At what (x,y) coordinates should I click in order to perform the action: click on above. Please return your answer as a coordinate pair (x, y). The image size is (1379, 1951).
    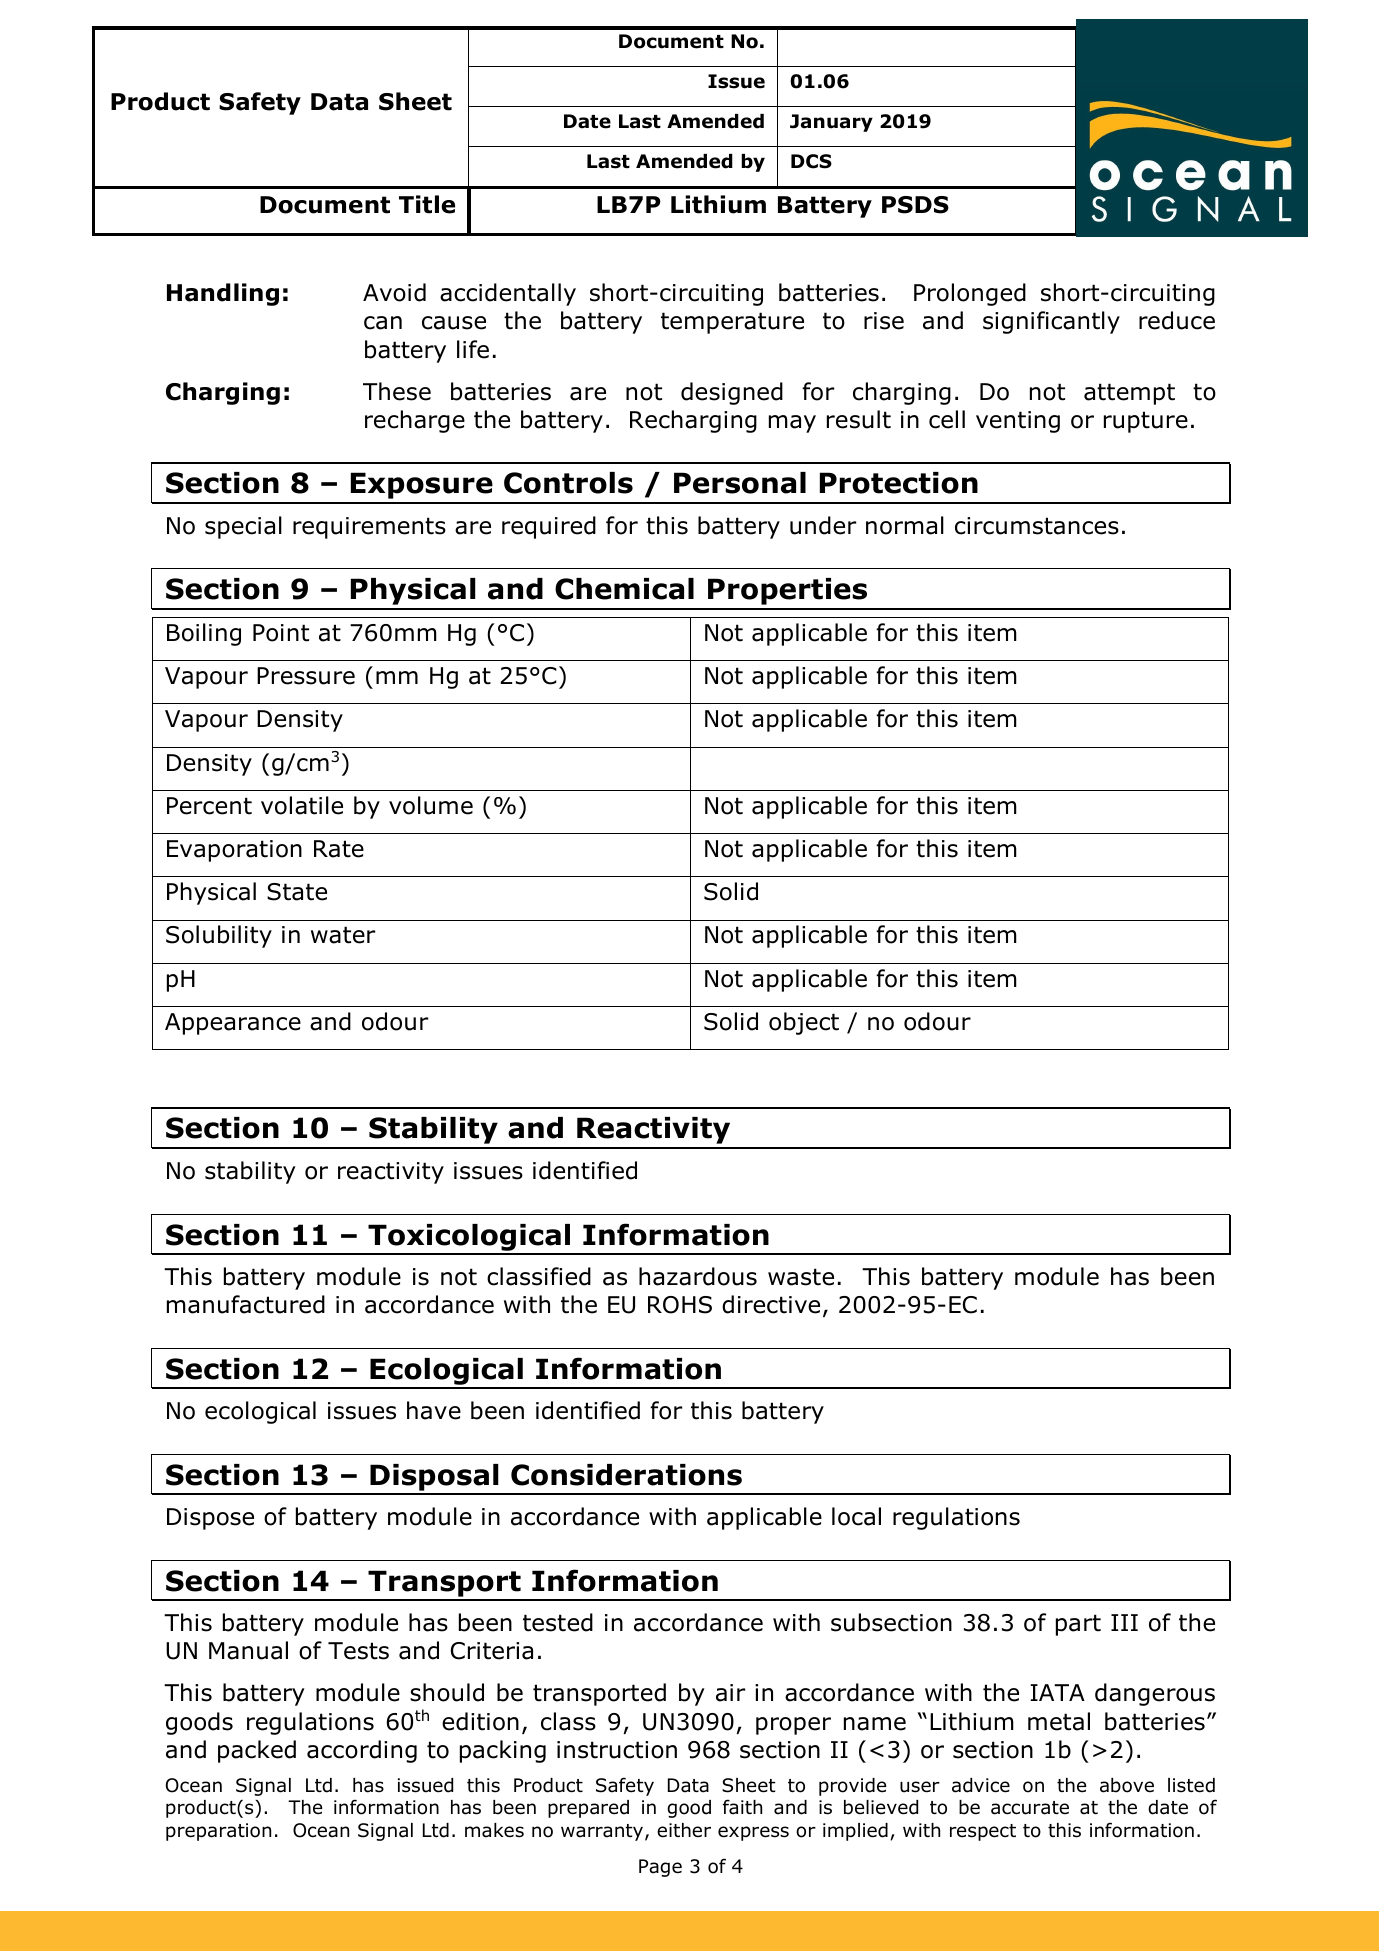
    Looking at the image, I should click on (1127, 1785).
